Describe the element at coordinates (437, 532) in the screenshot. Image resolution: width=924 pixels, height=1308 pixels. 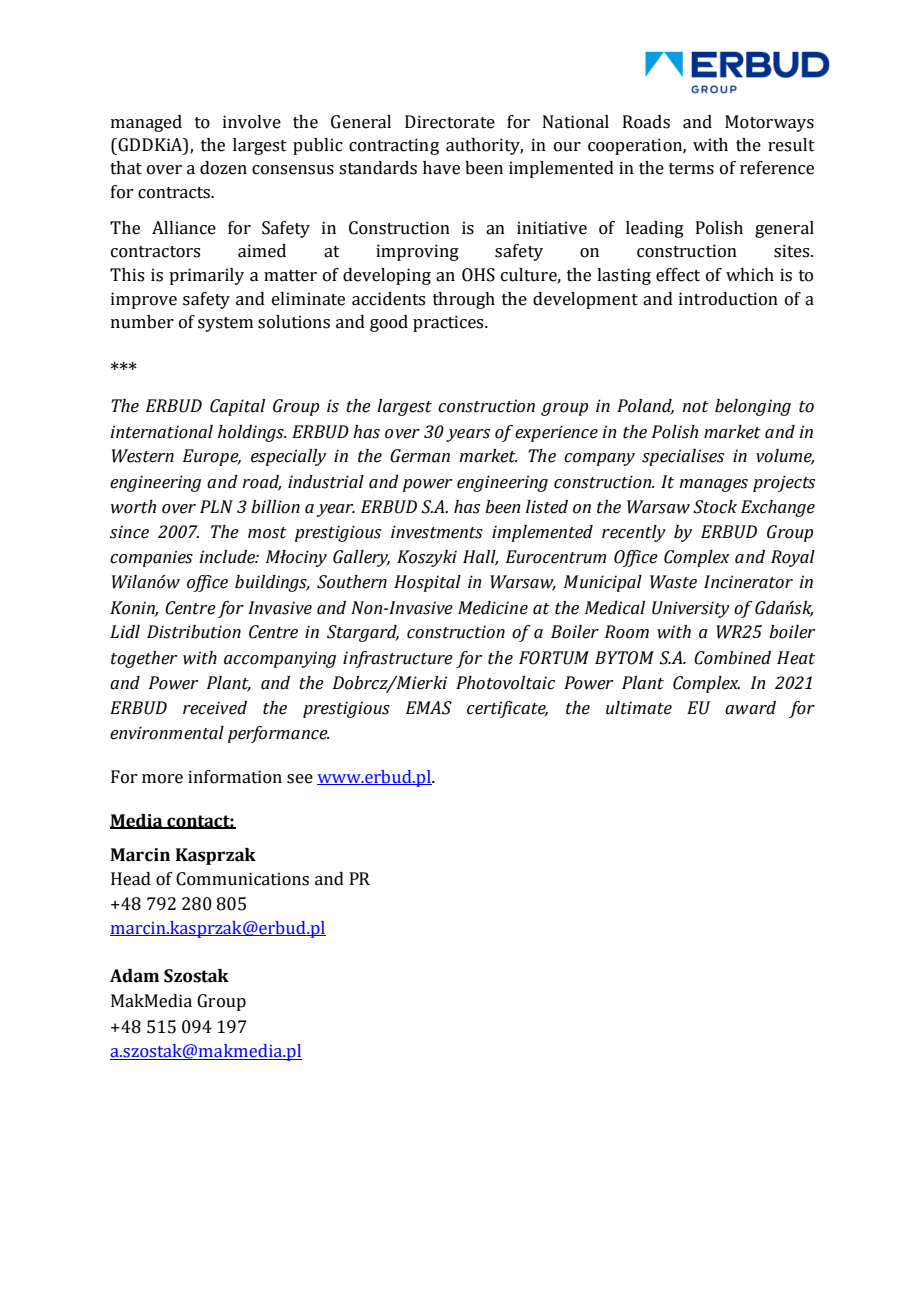
I see `investments` at that location.
